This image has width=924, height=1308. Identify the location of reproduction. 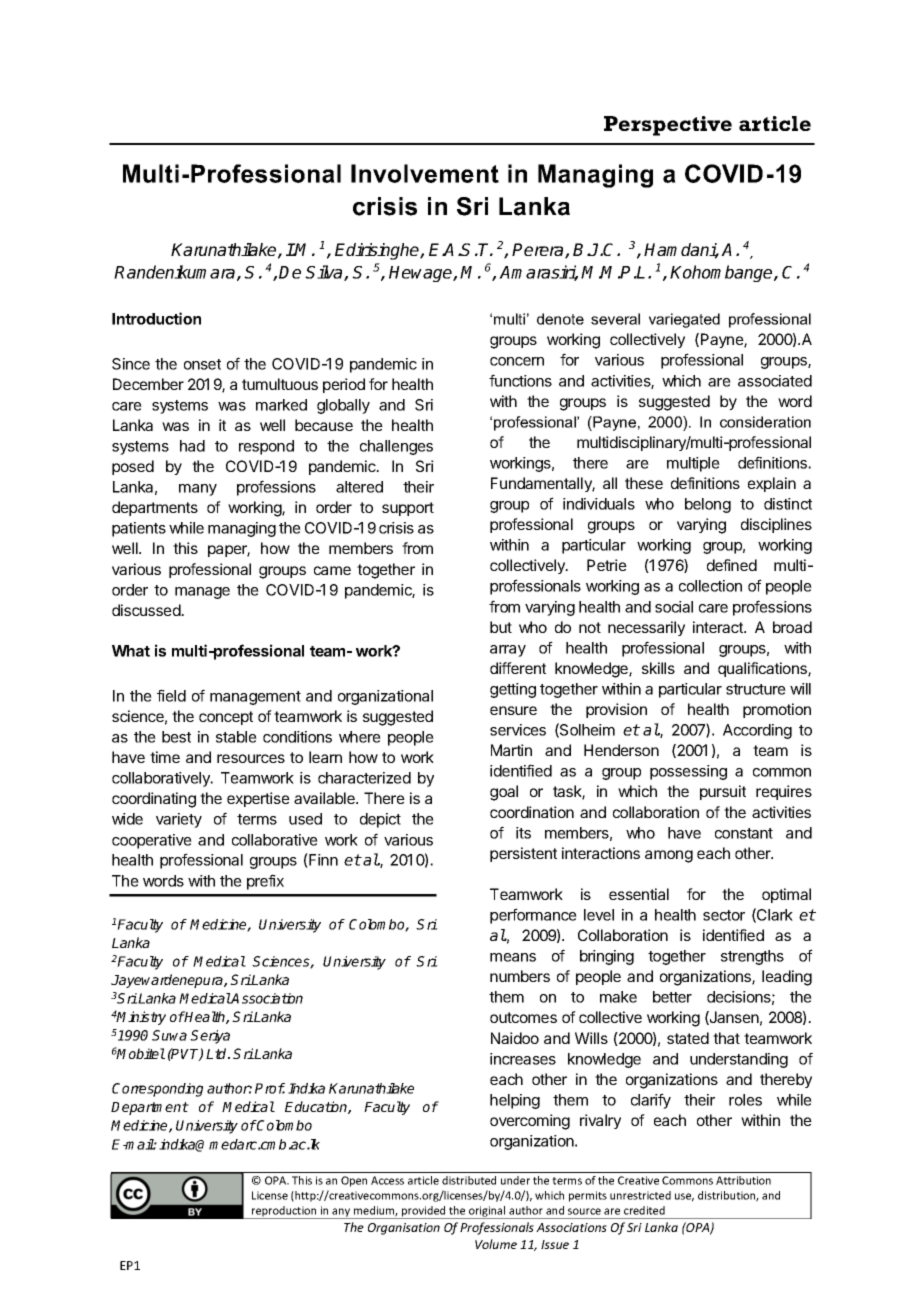
(284, 1212).
